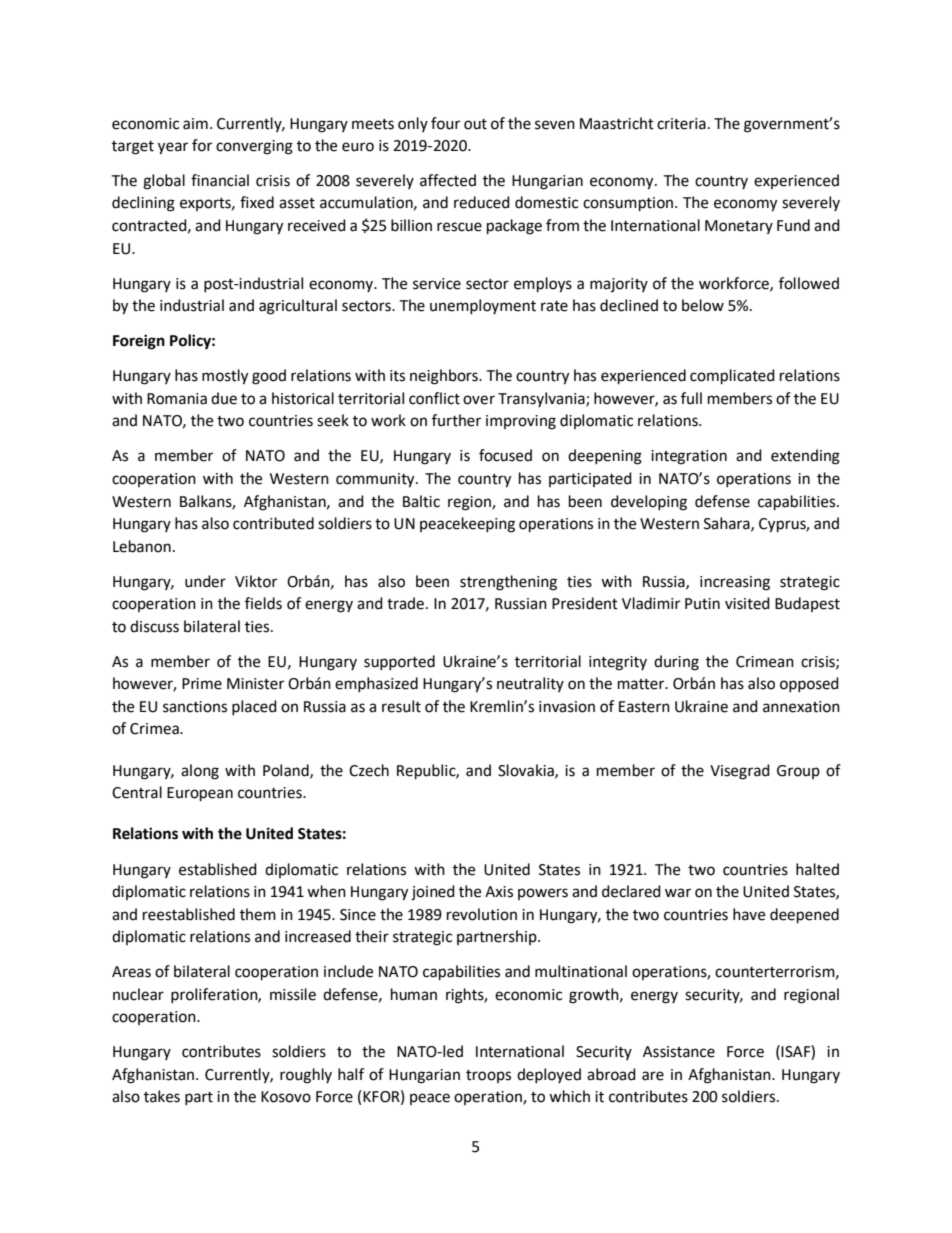 This document has width=952, height=1233. I want to click on financial, so click(220, 180).
